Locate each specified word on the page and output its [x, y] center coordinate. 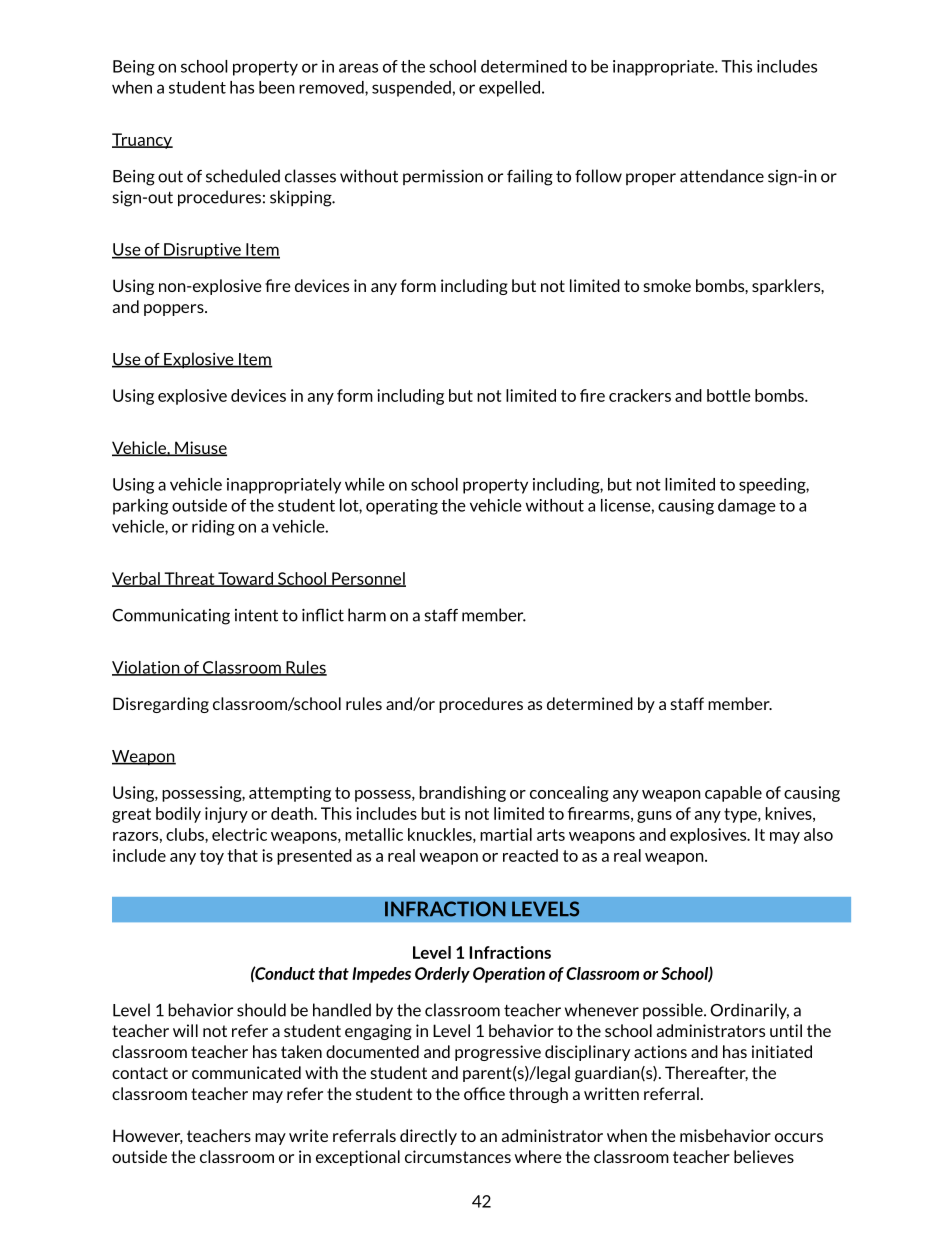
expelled [511, 89]
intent [256, 615]
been [277, 87]
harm [367, 615]
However [148, 1136]
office [484, 1093]
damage [747, 507]
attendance [722, 176]
